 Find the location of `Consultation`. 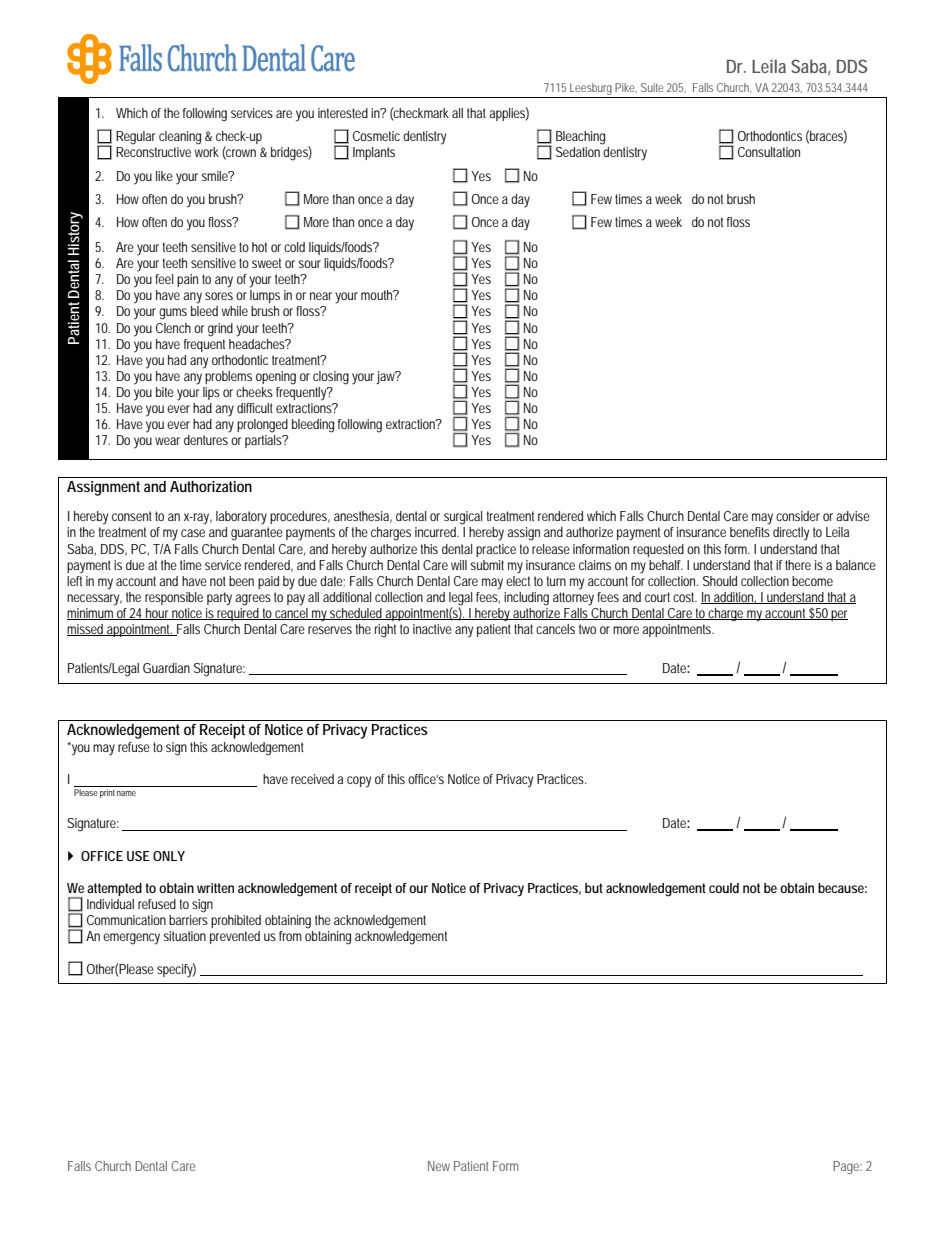

Consultation is located at coordinates (769, 152).
